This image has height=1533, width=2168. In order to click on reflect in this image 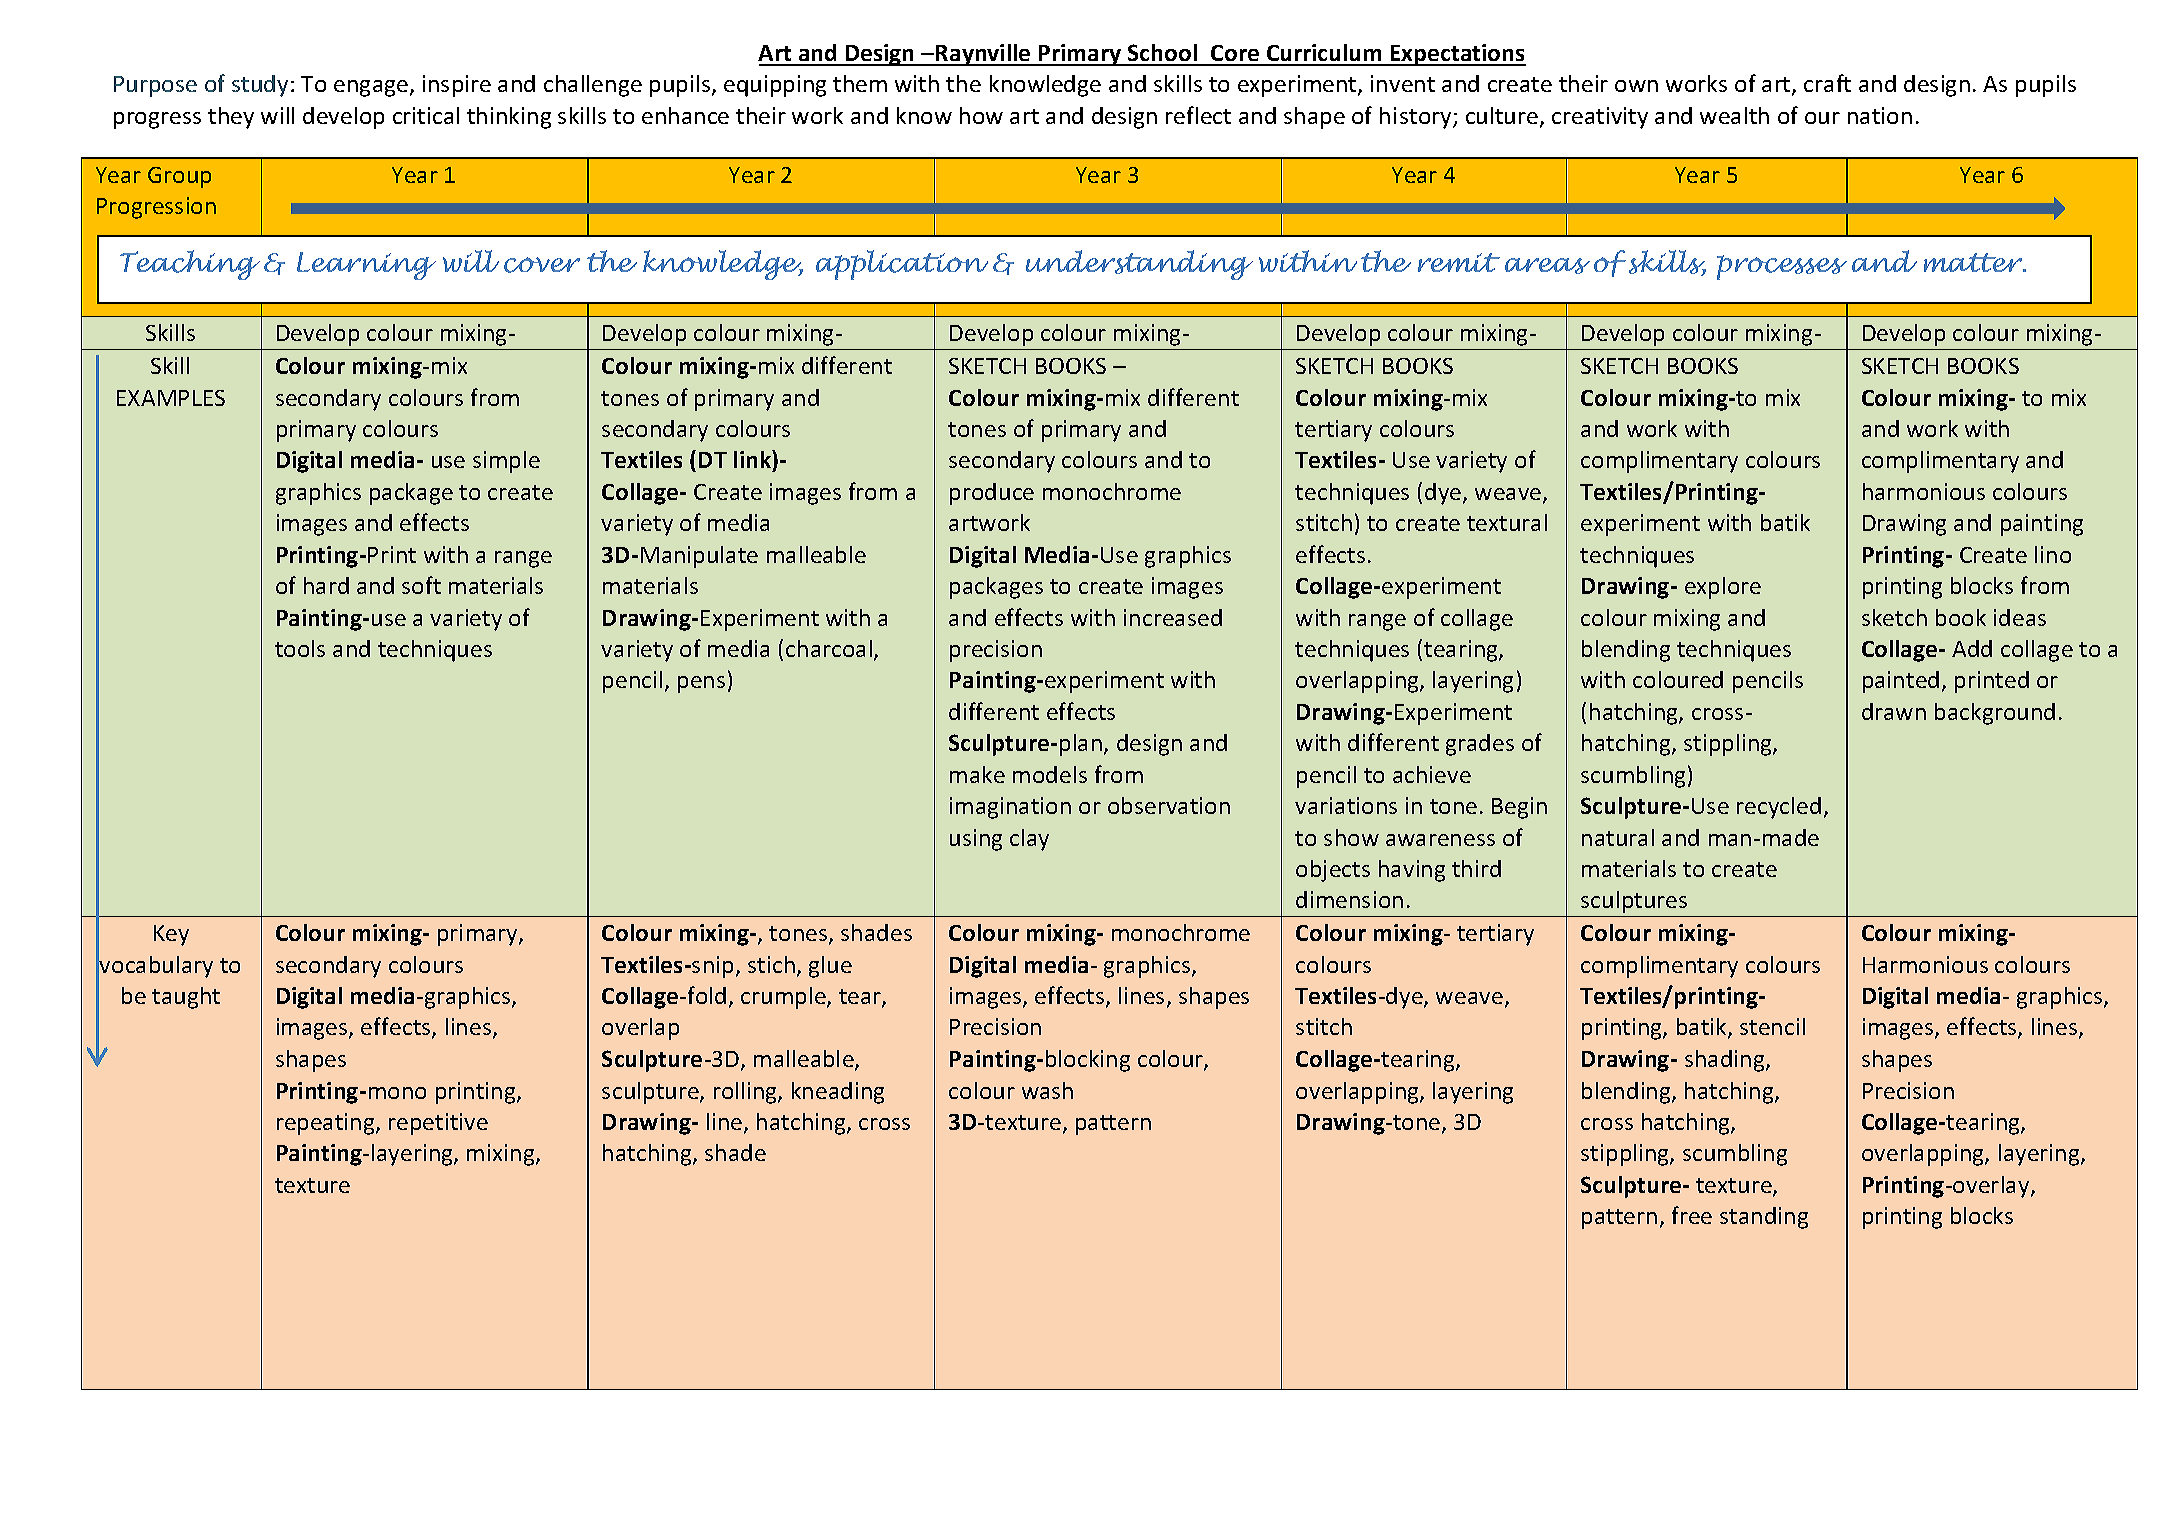, I will do `click(1198, 115)`.
